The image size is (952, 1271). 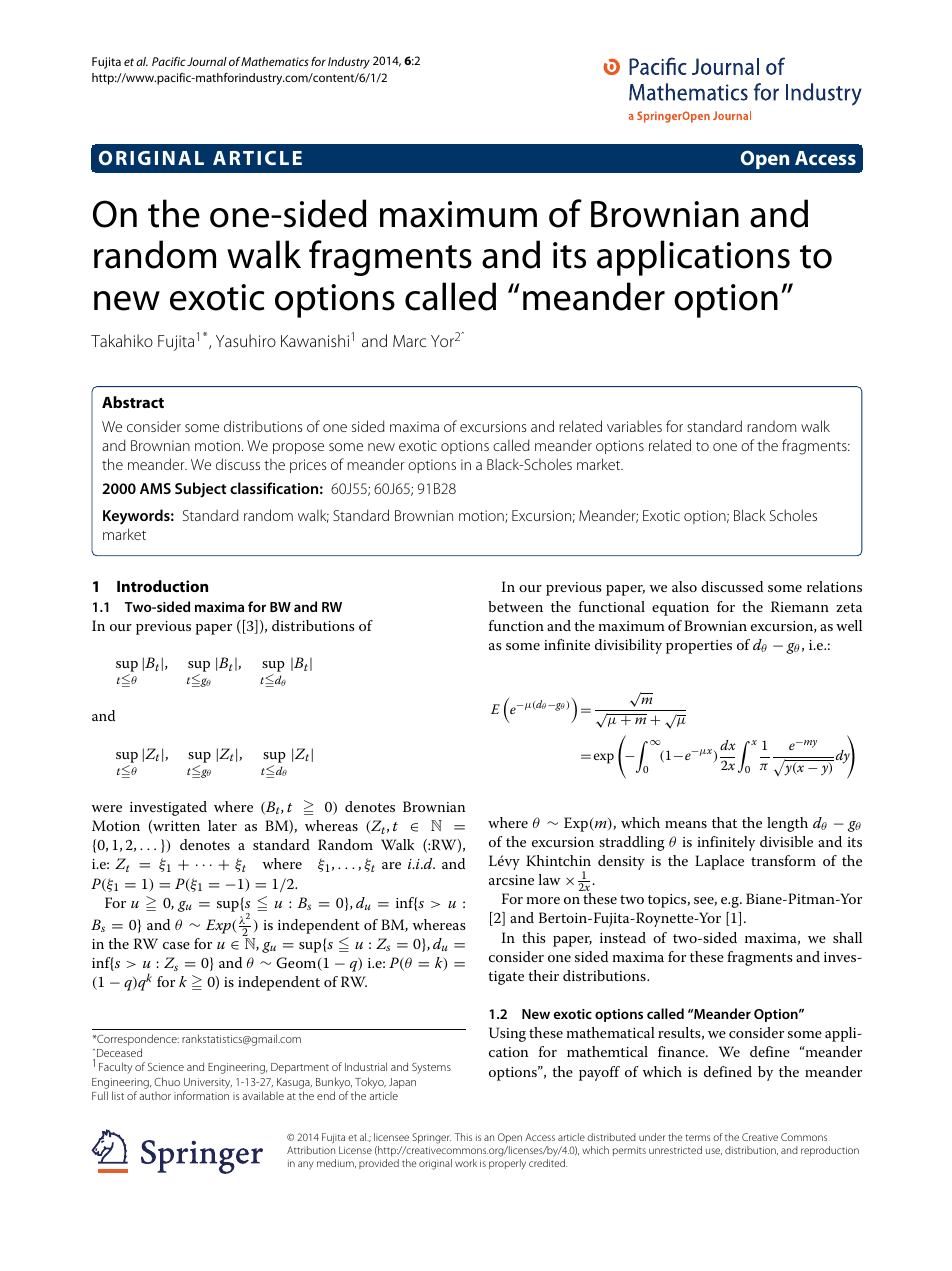 I want to click on transform, so click(x=783, y=860).
